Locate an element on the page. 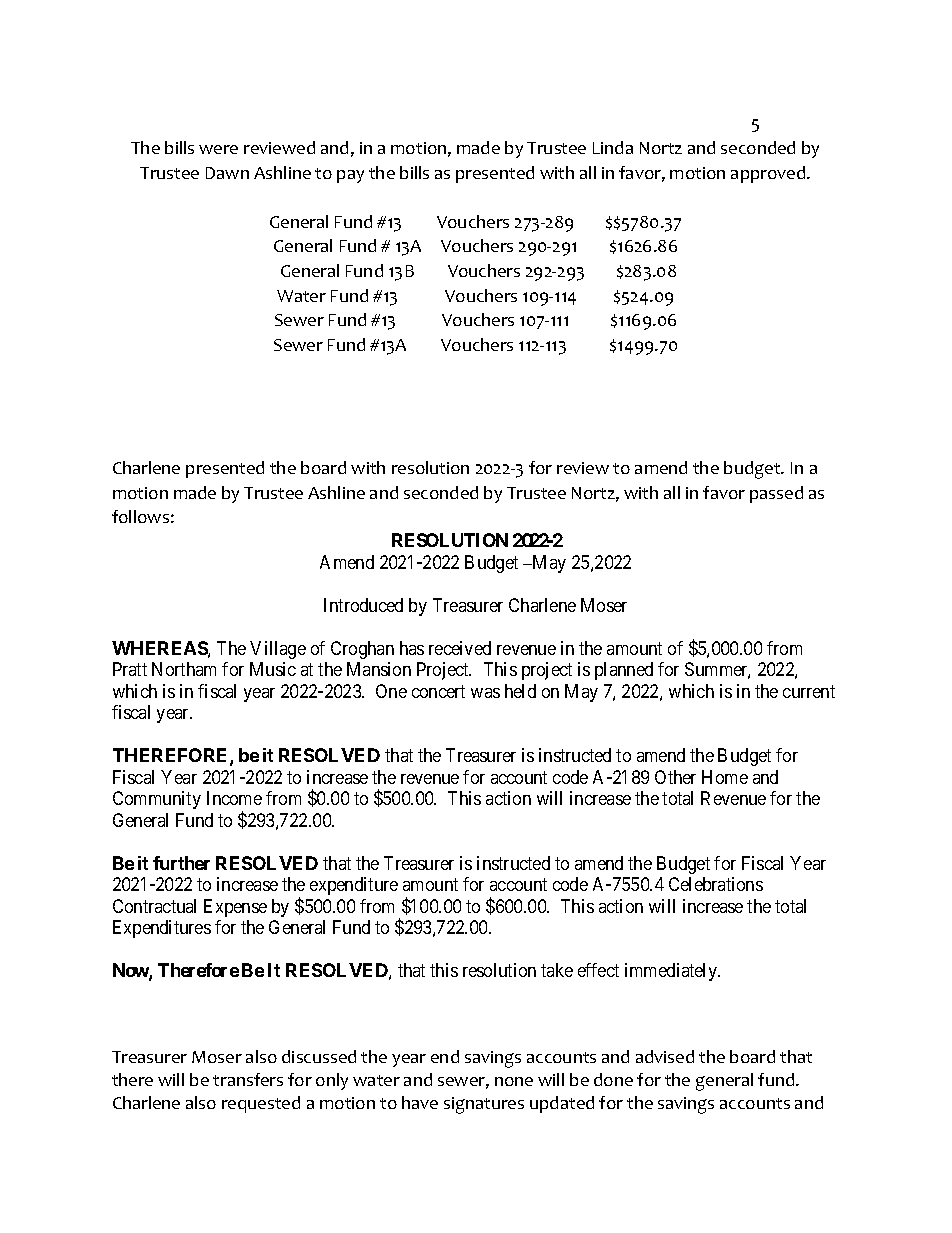 The image size is (952, 1233). received is located at coordinates (460, 648).
